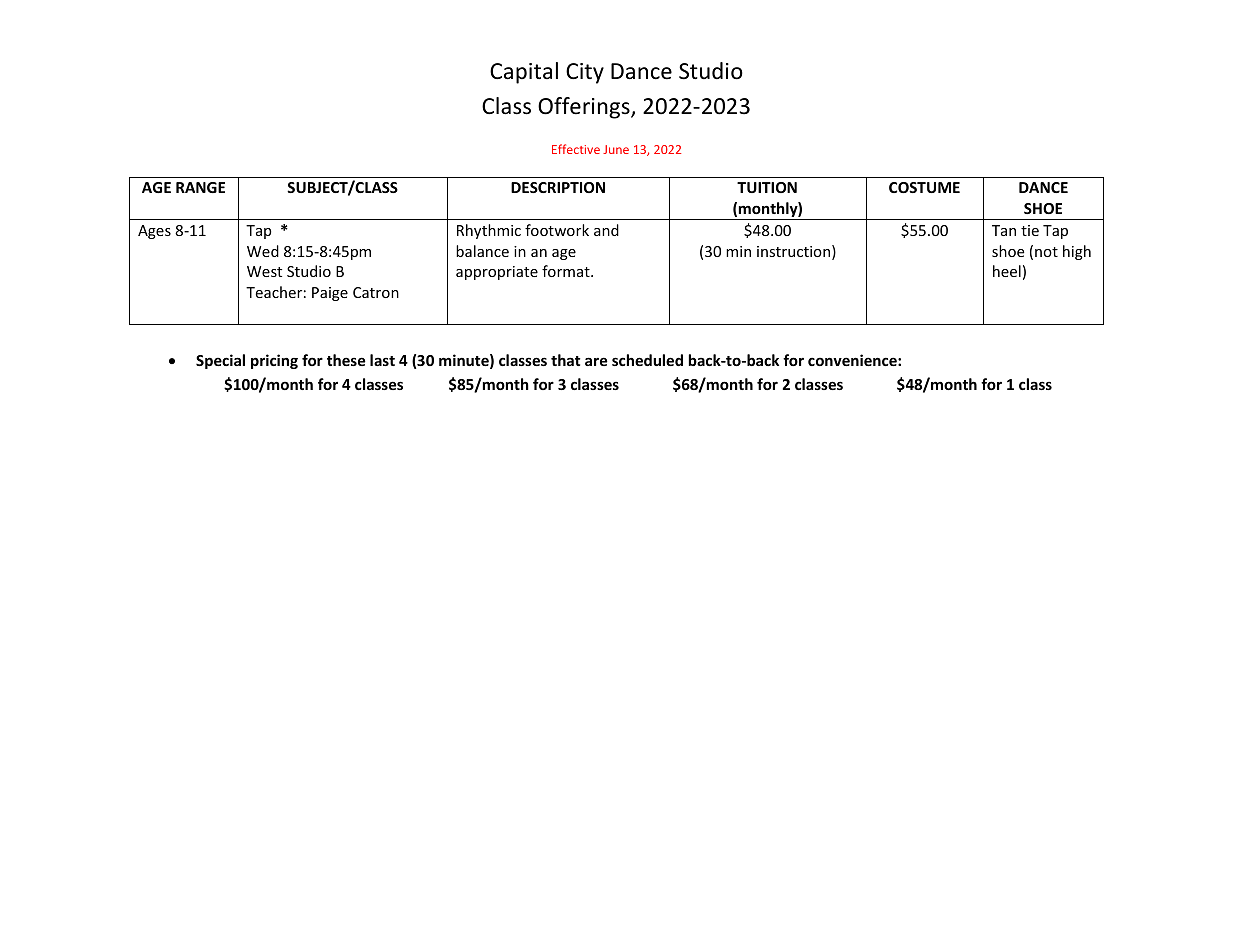 Image resolution: width=1233 pixels, height=952 pixels. I want to click on and, so click(606, 230).
